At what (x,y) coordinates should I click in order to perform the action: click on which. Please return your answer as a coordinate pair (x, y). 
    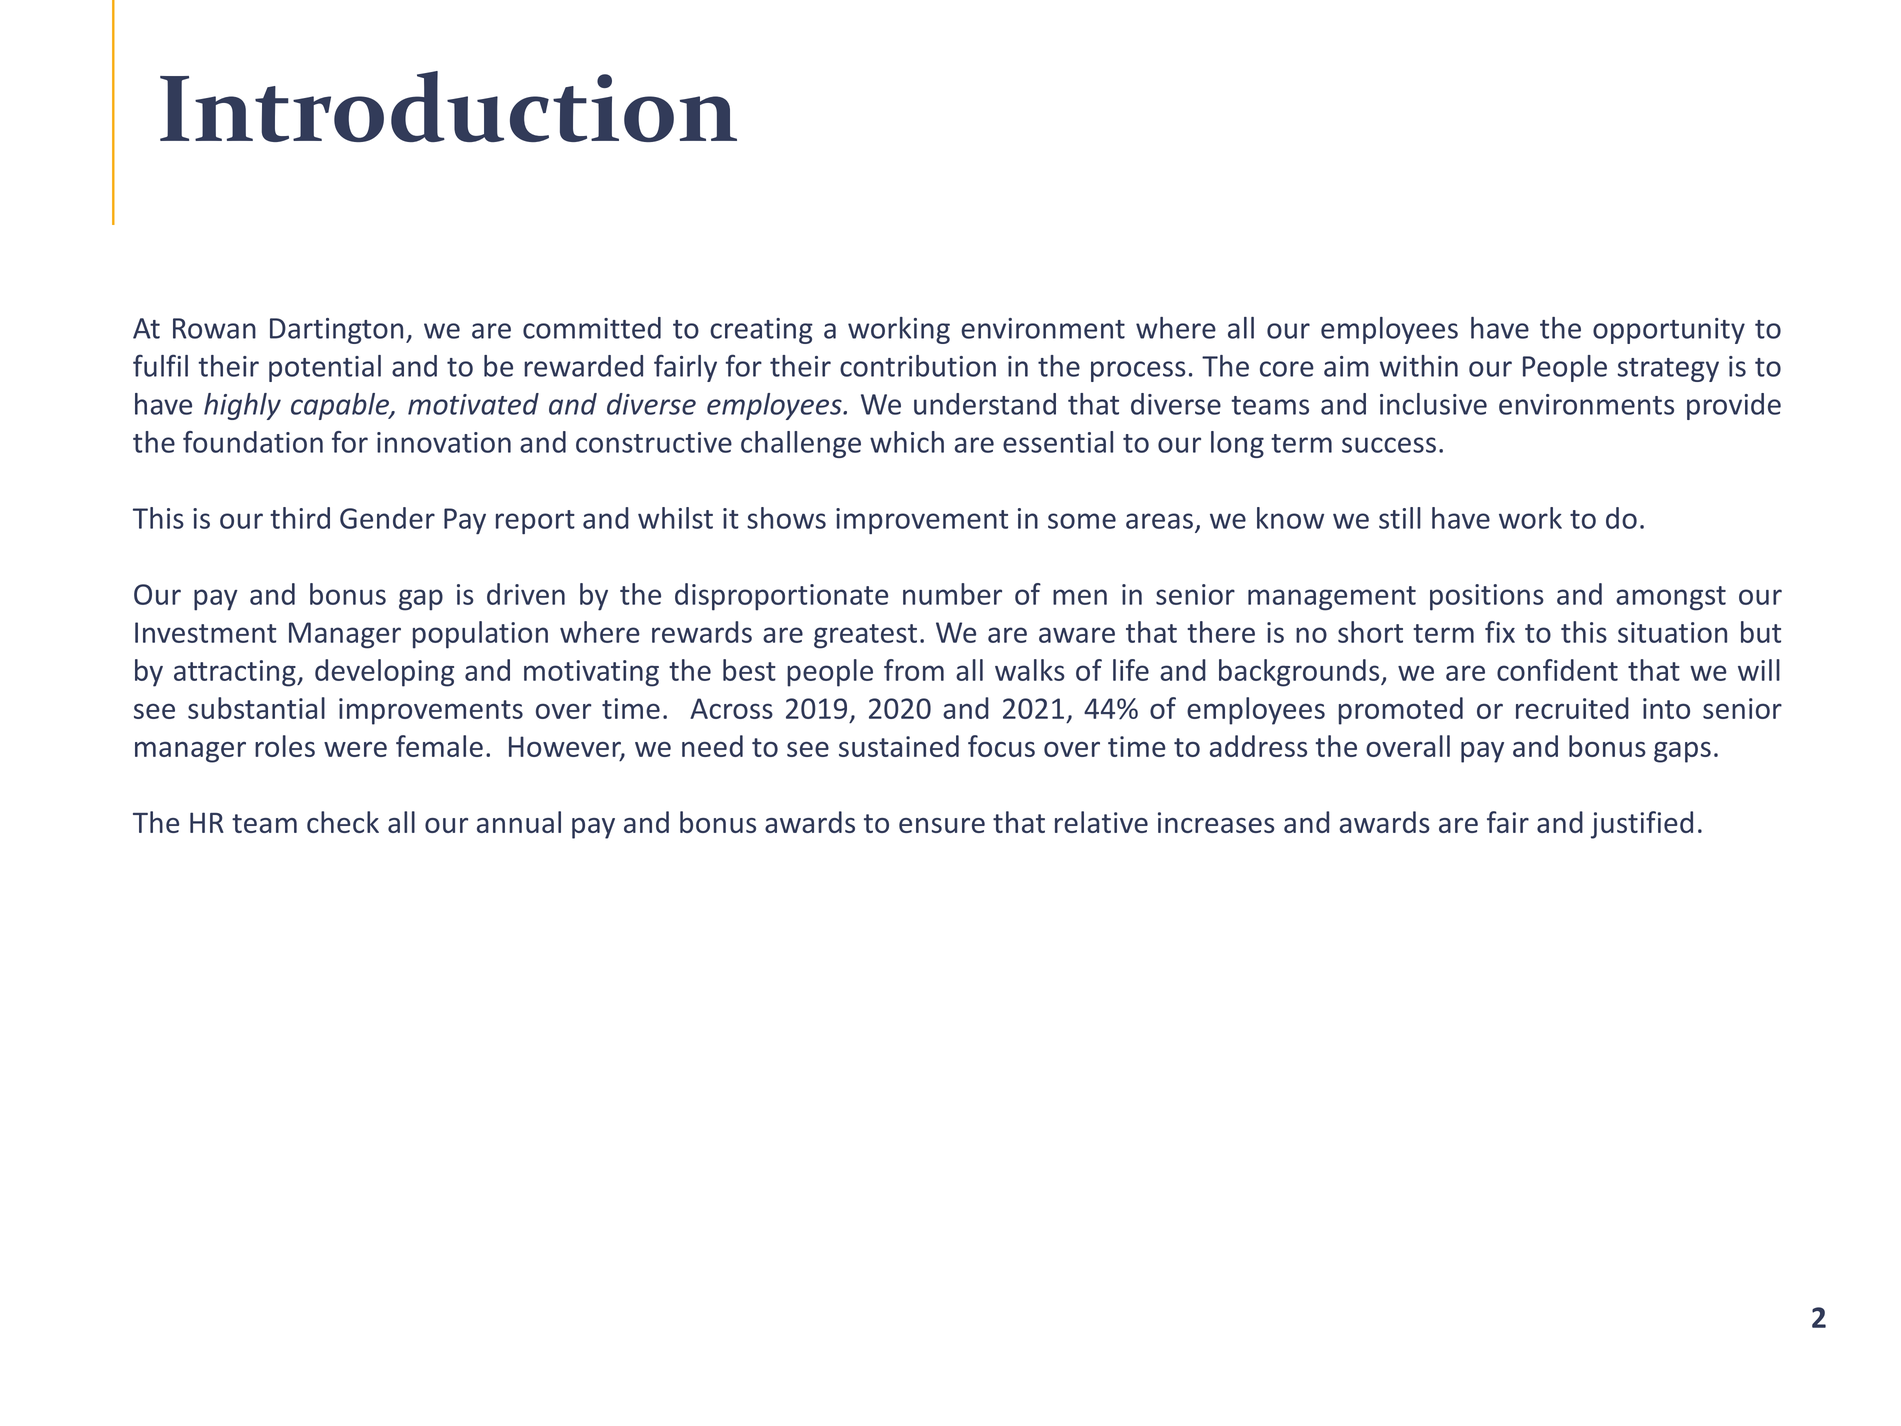
    Looking at the image, I should click on (907, 442).
